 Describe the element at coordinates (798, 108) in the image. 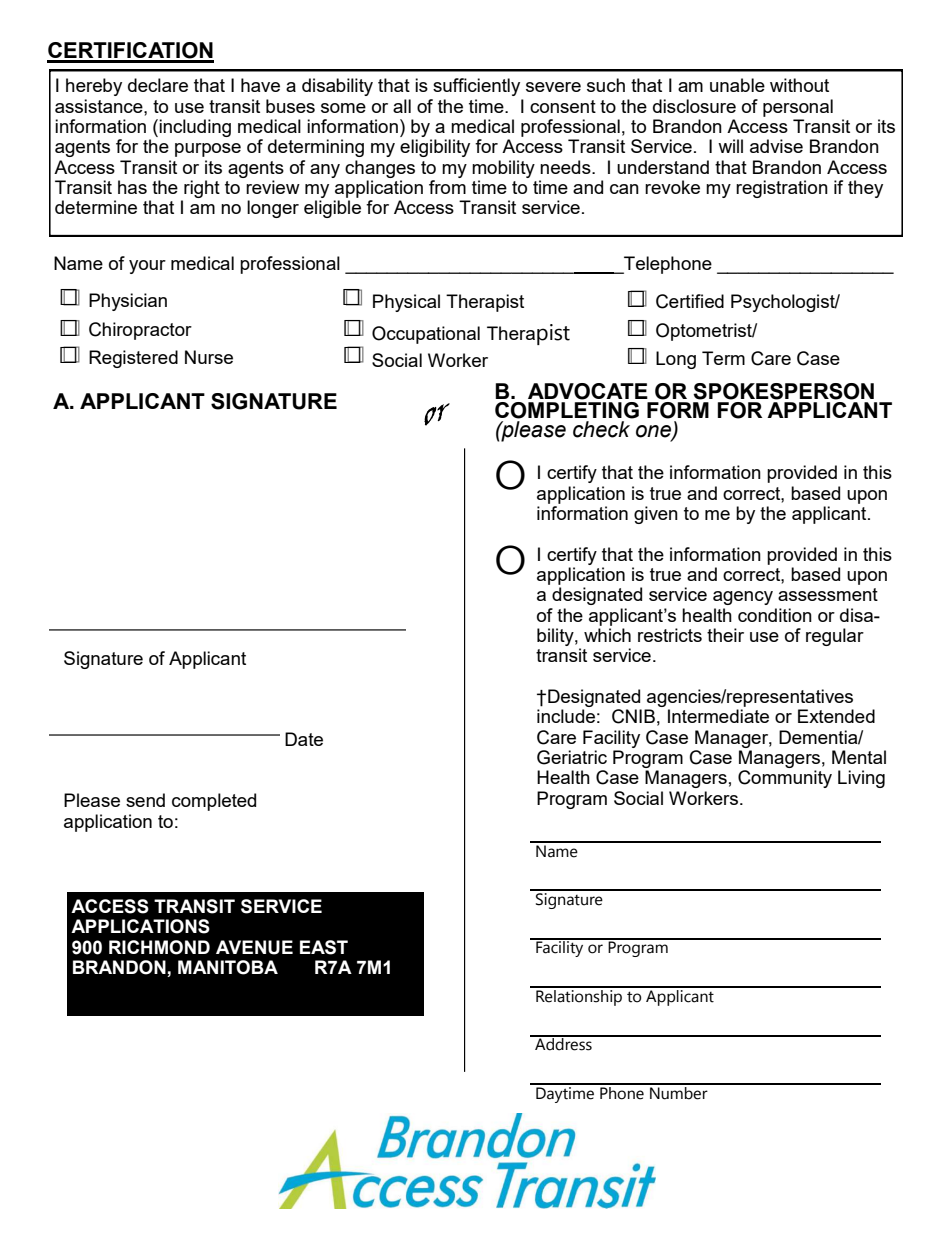

I see `personal` at that location.
